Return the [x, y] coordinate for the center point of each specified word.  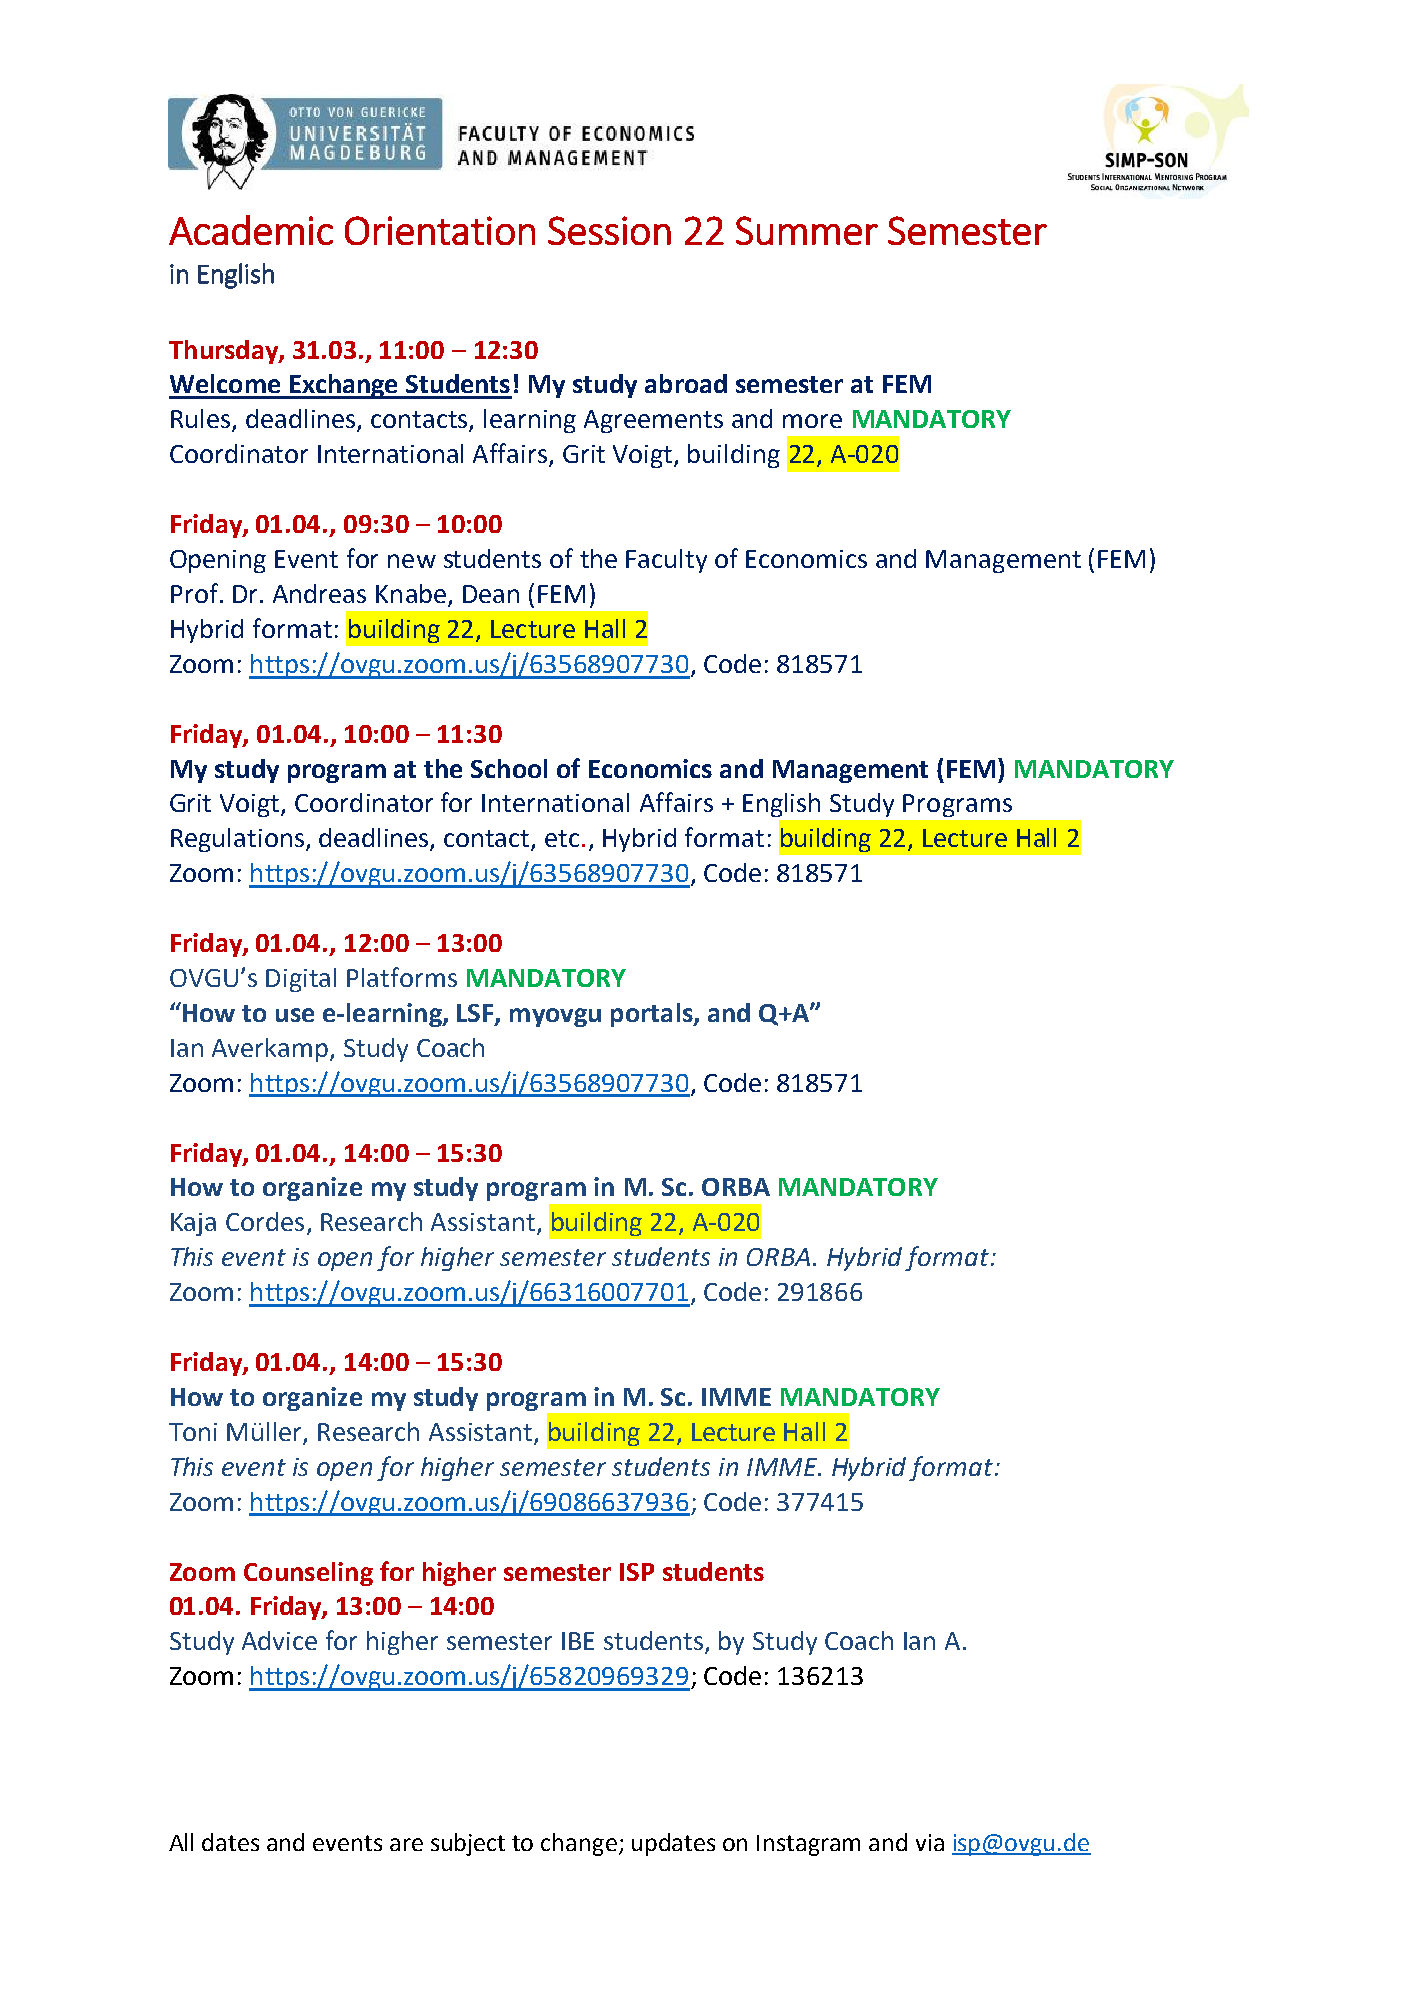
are [406, 1844]
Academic [251, 230]
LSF [476, 1014]
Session [609, 230]
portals [653, 1015]
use [295, 1015]
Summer [807, 230]
